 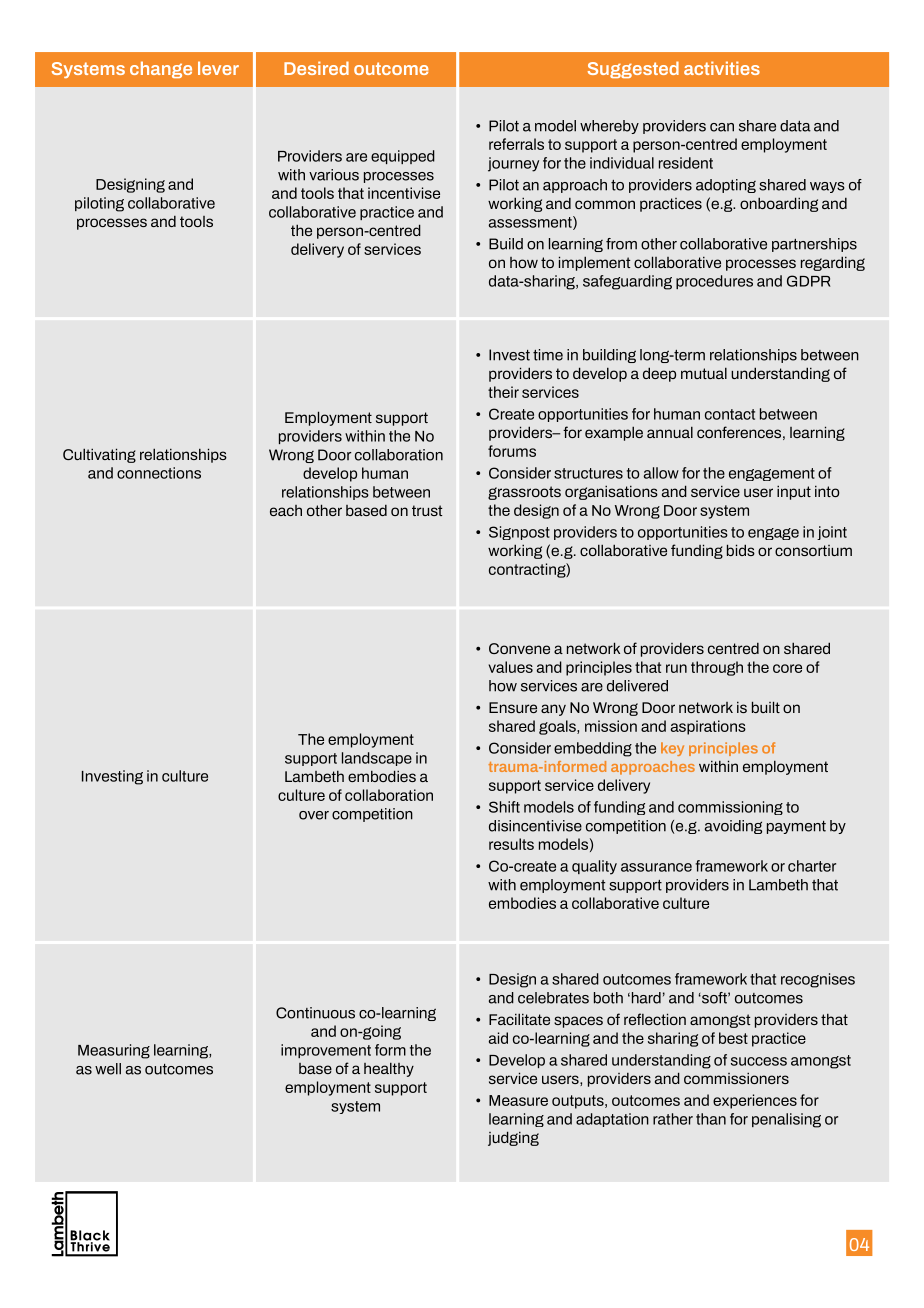 What do you see at coordinates (518, 1100) in the image?
I see `Measure` at bounding box center [518, 1100].
